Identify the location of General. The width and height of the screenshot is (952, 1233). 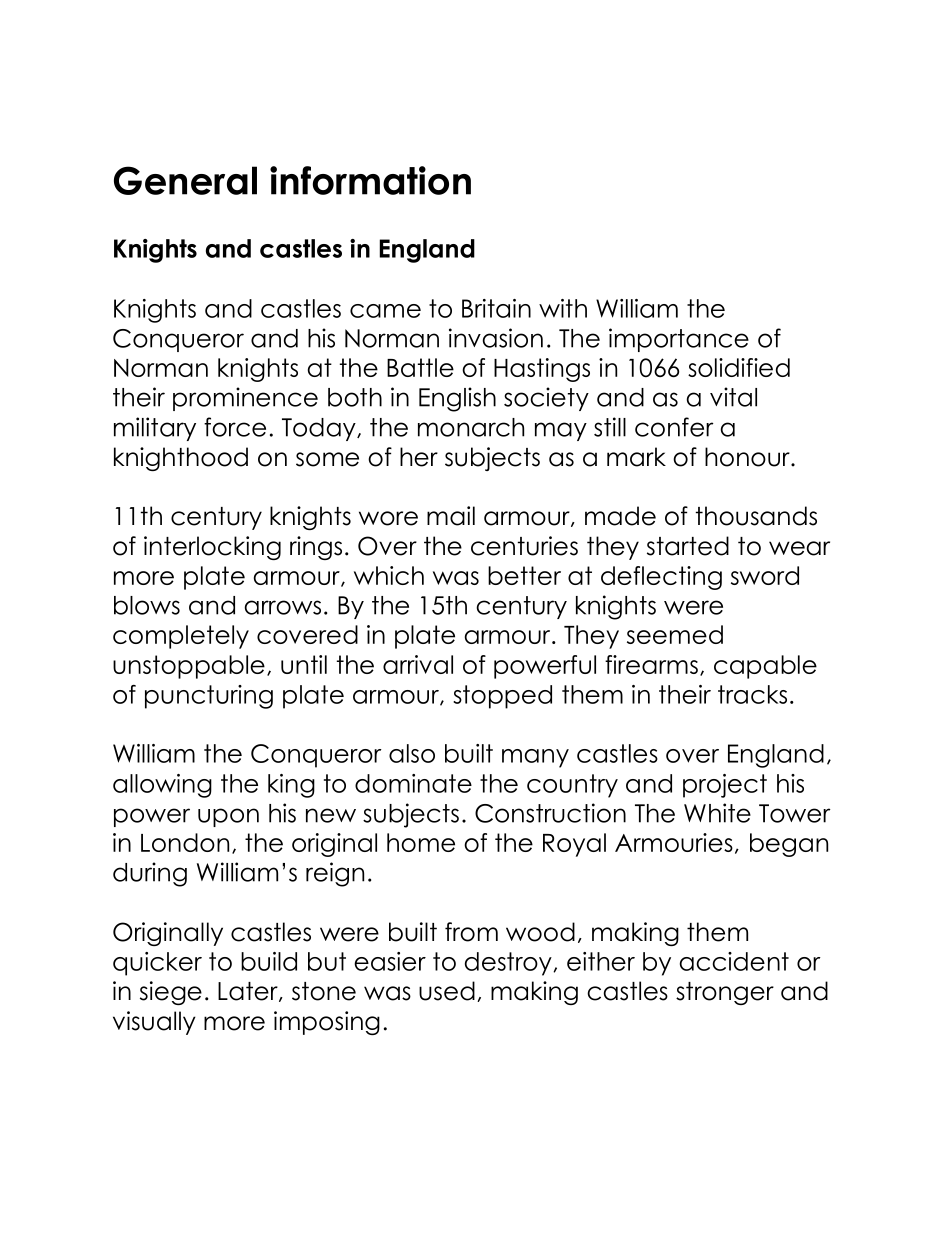
(185, 180).
